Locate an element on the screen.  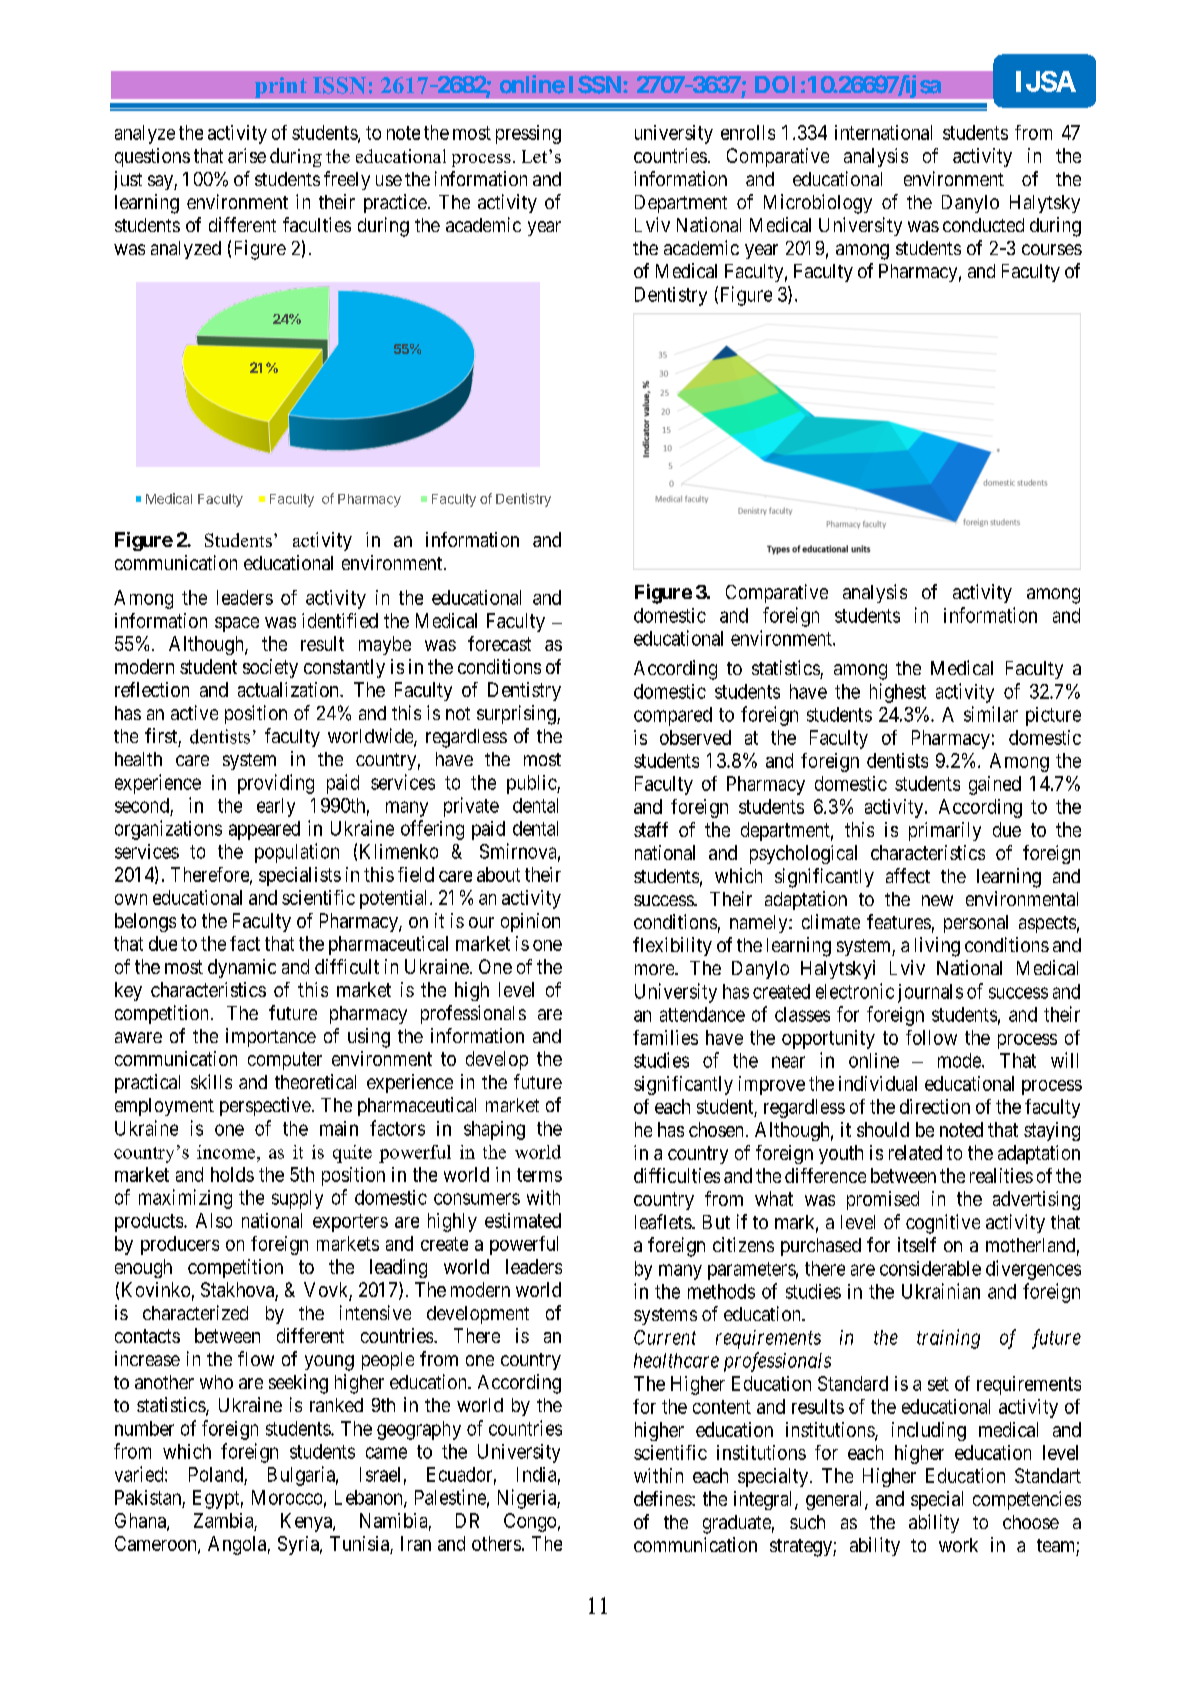
forecast is located at coordinates (499, 643).
